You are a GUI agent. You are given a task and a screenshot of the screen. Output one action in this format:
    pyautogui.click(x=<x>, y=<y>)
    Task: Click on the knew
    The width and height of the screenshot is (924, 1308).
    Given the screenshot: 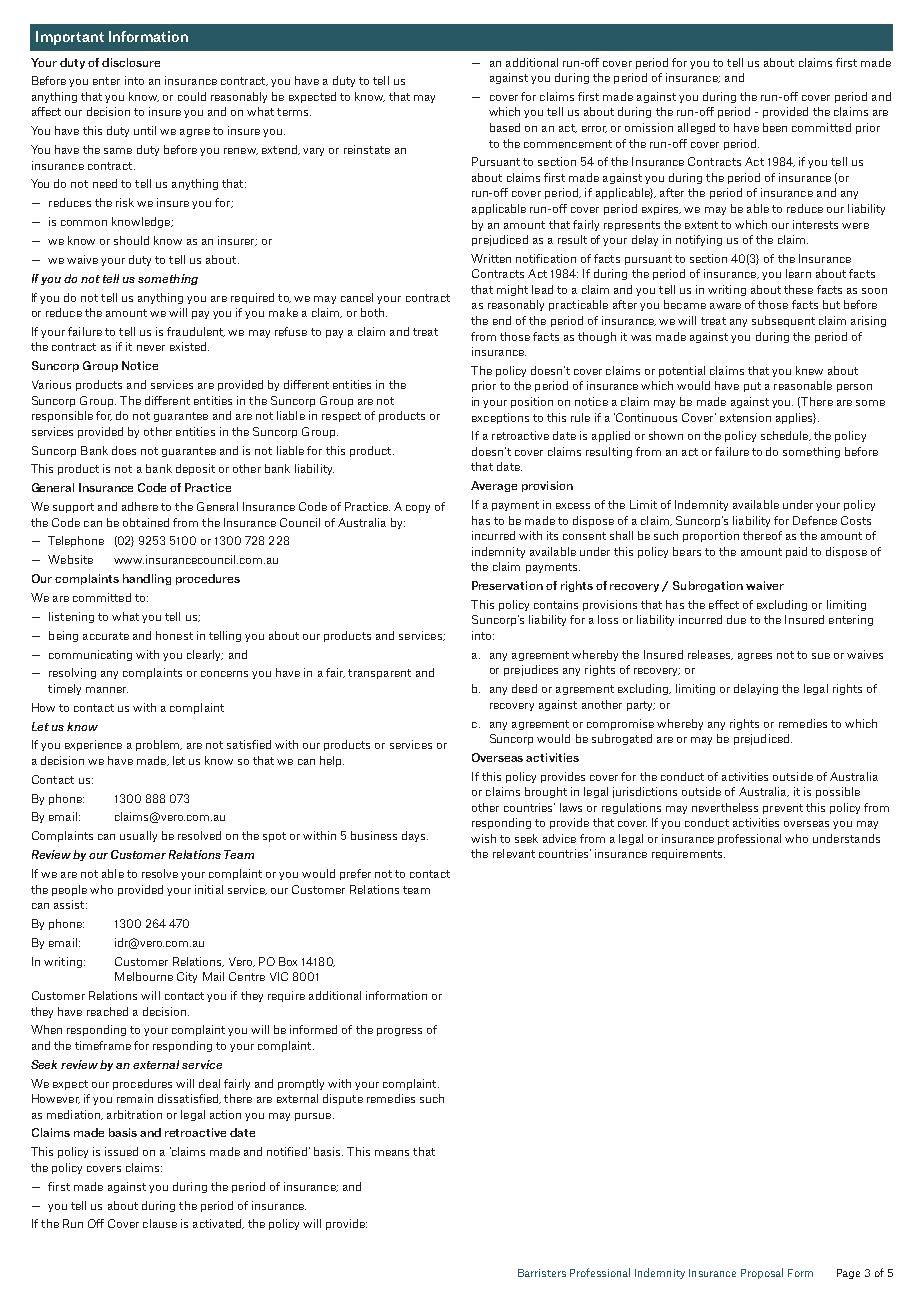 What is the action you would take?
    pyautogui.click(x=809, y=370)
